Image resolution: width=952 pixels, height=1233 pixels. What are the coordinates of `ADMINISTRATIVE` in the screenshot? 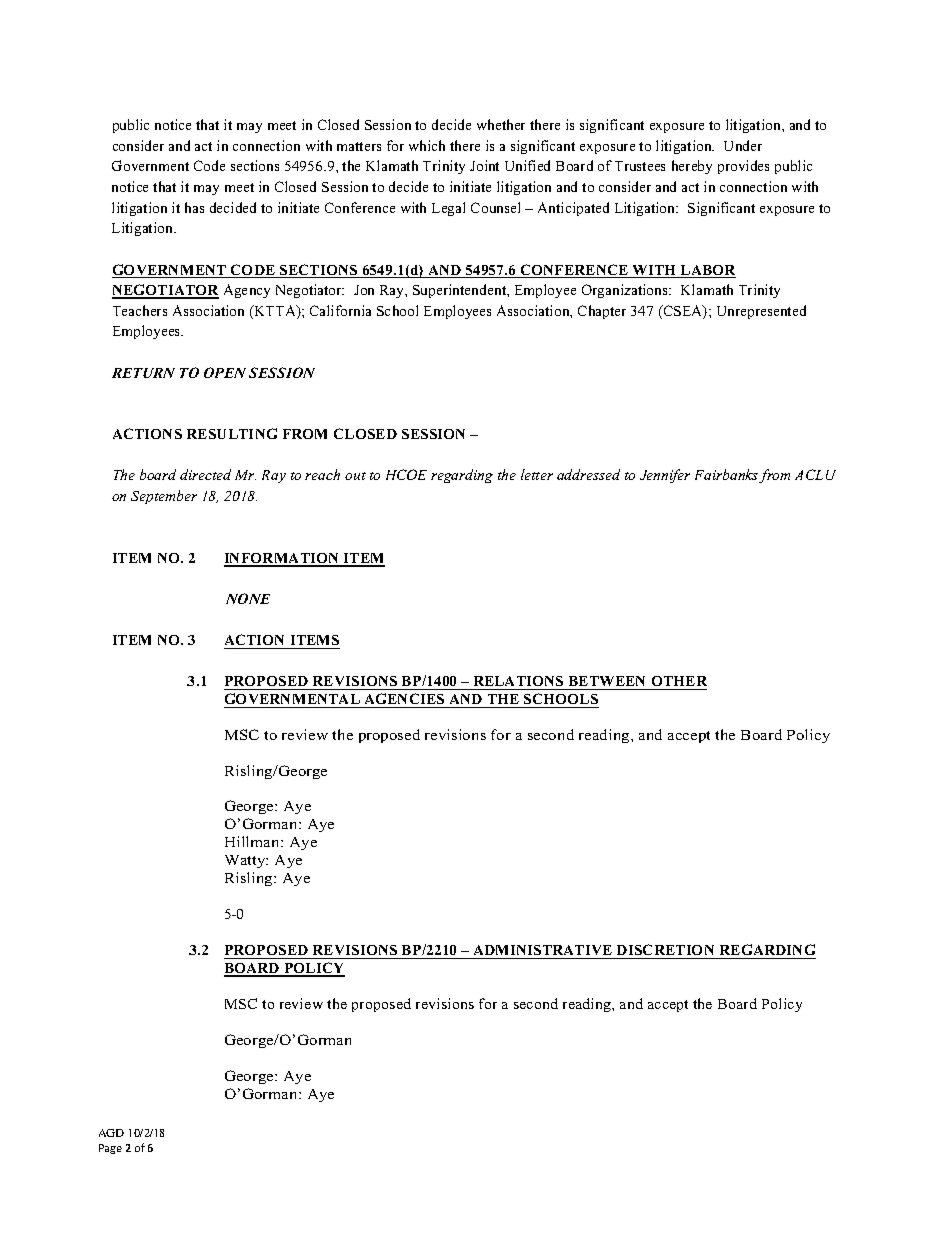 It's located at (543, 952).
